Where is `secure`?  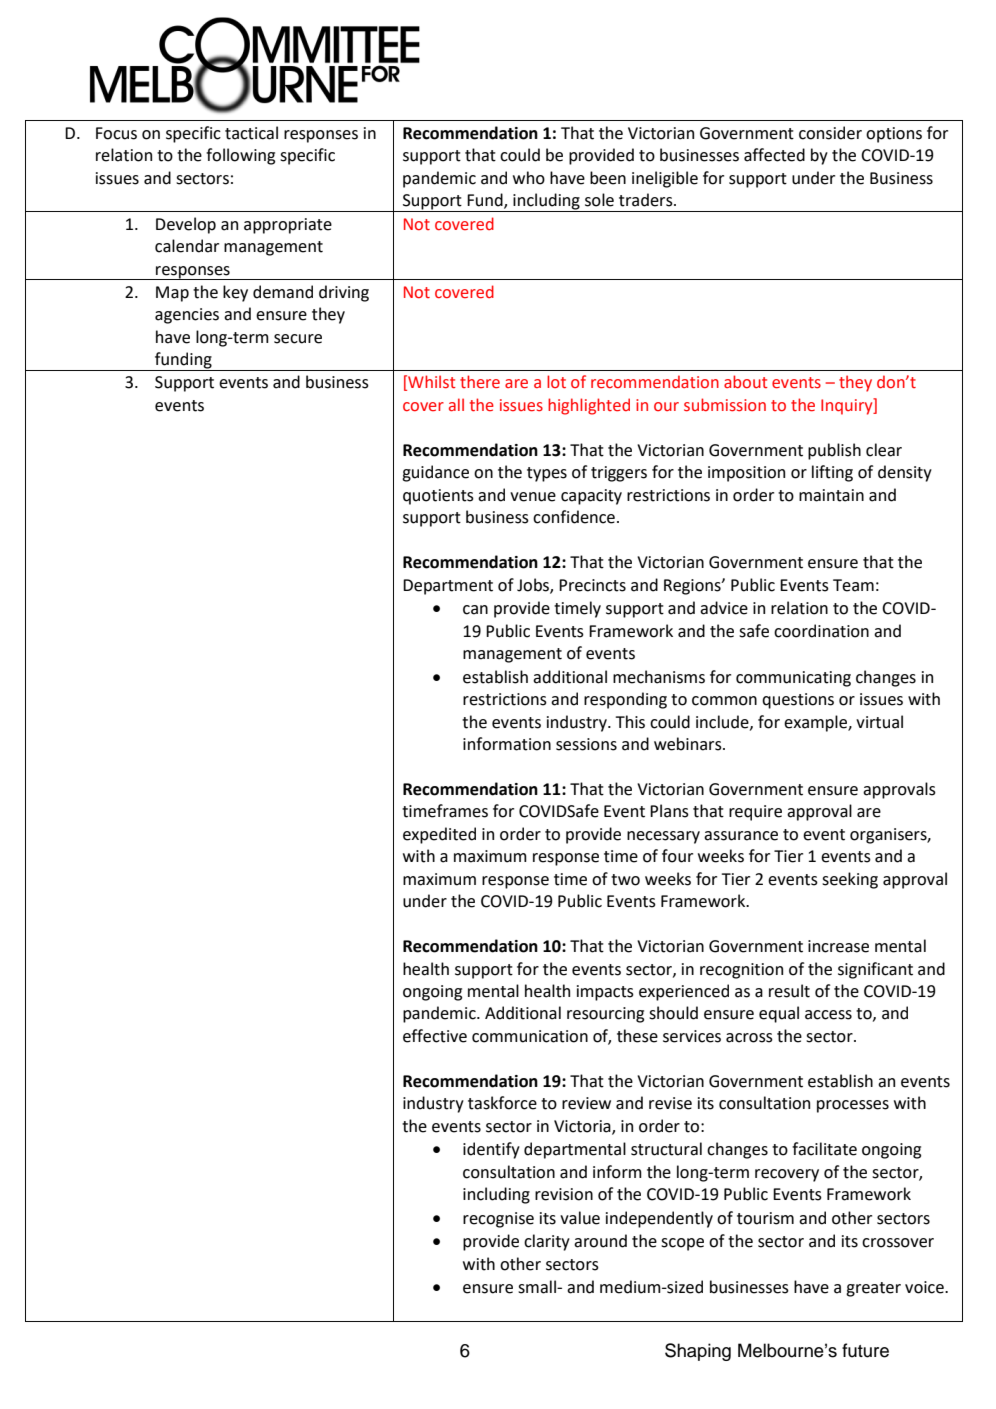
secure is located at coordinates (298, 339).
